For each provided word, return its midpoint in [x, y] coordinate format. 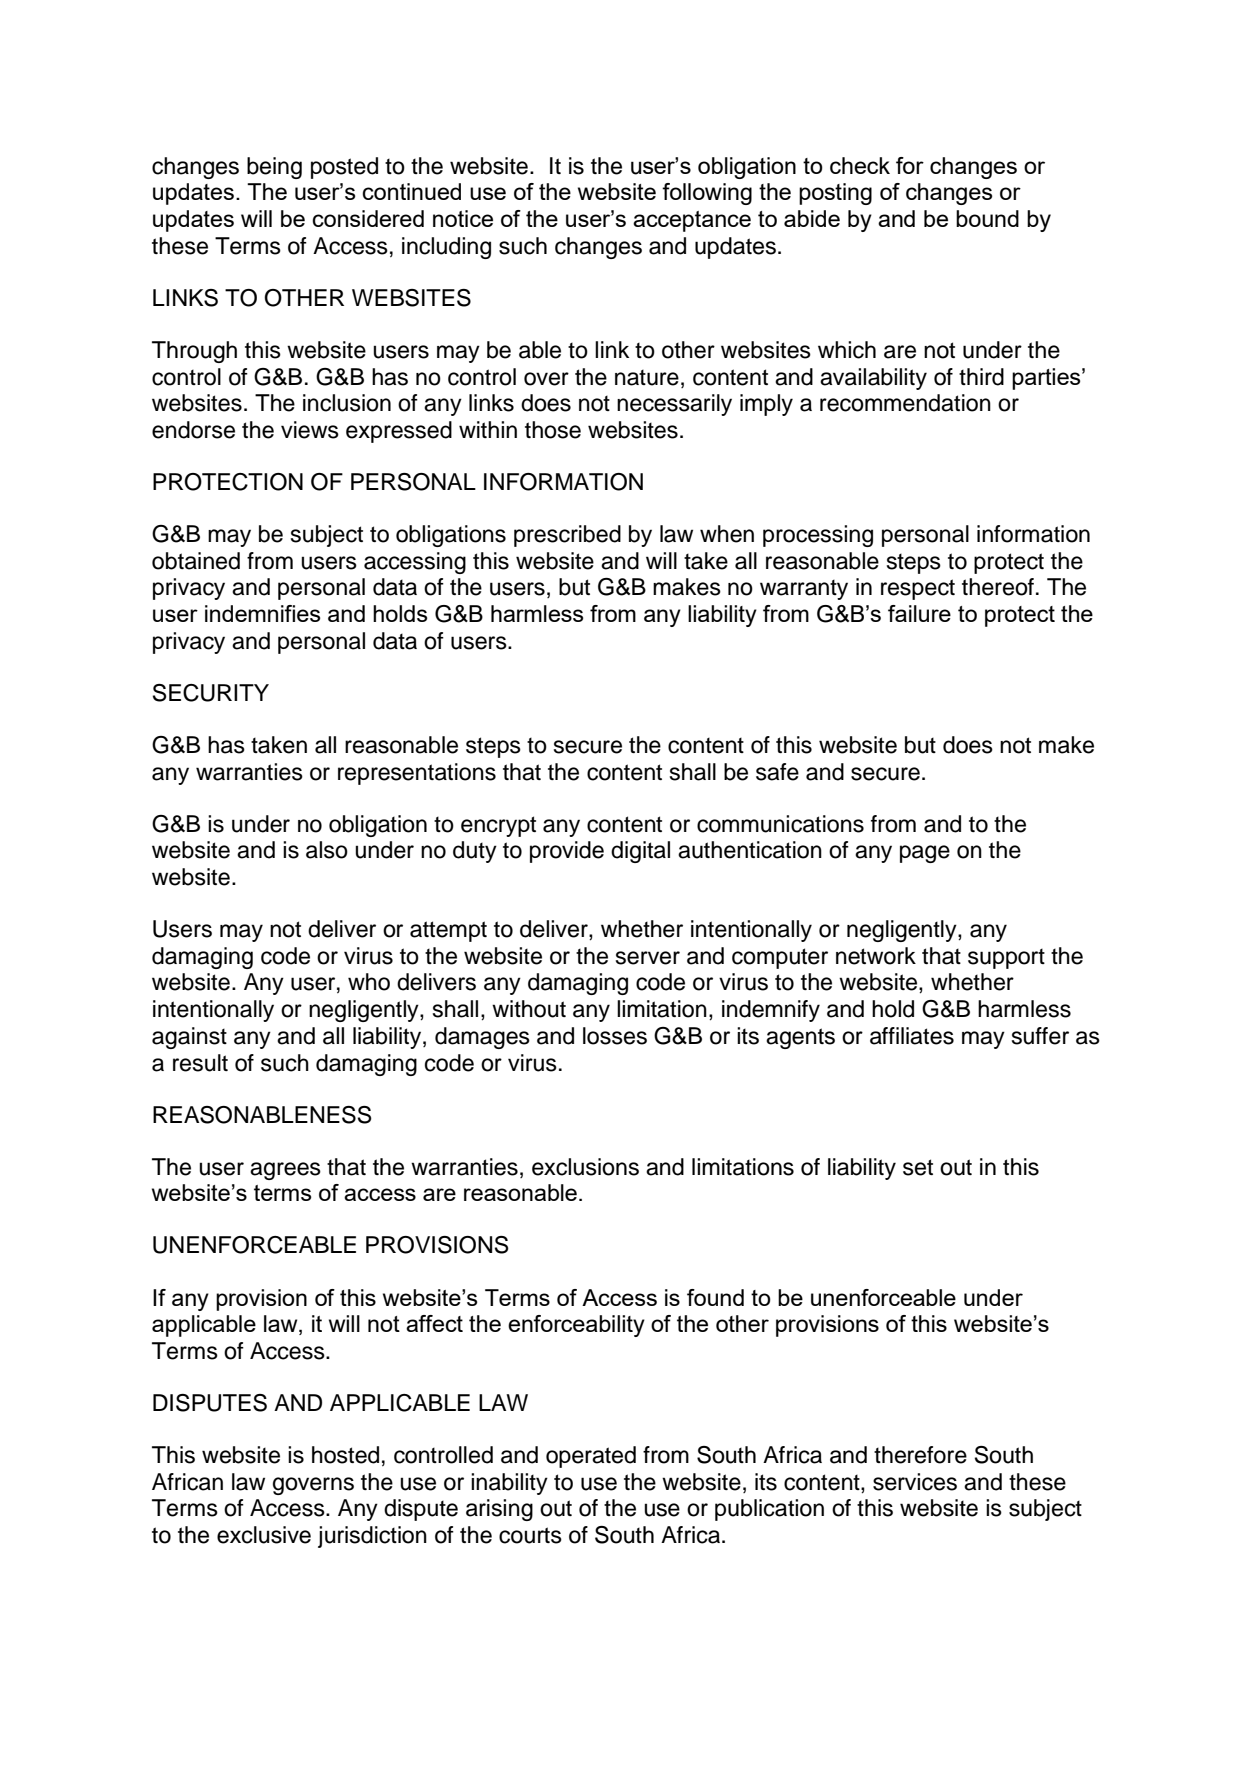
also [327, 850]
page [925, 854]
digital [640, 852]
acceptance [692, 221]
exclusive [264, 1535]
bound [987, 218]
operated [591, 1457]
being [274, 168]
